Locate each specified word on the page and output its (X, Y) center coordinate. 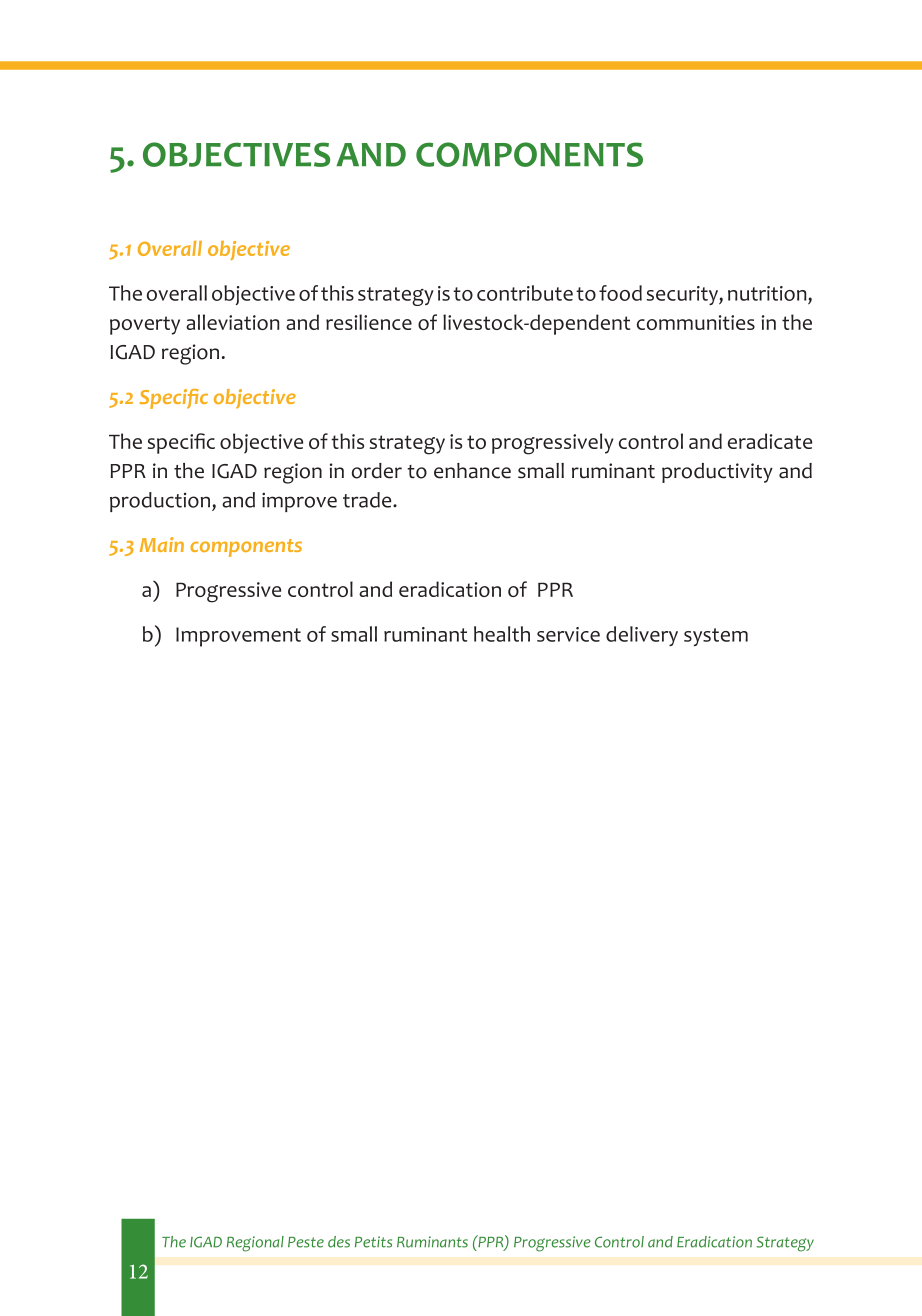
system (716, 637)
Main (162, 544)
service (568, 634)
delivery (642, 636)
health (502, 634)
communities (696, 322)
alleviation (232, 322)
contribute (525, 293)
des (339, 1242)
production (161, 502)
